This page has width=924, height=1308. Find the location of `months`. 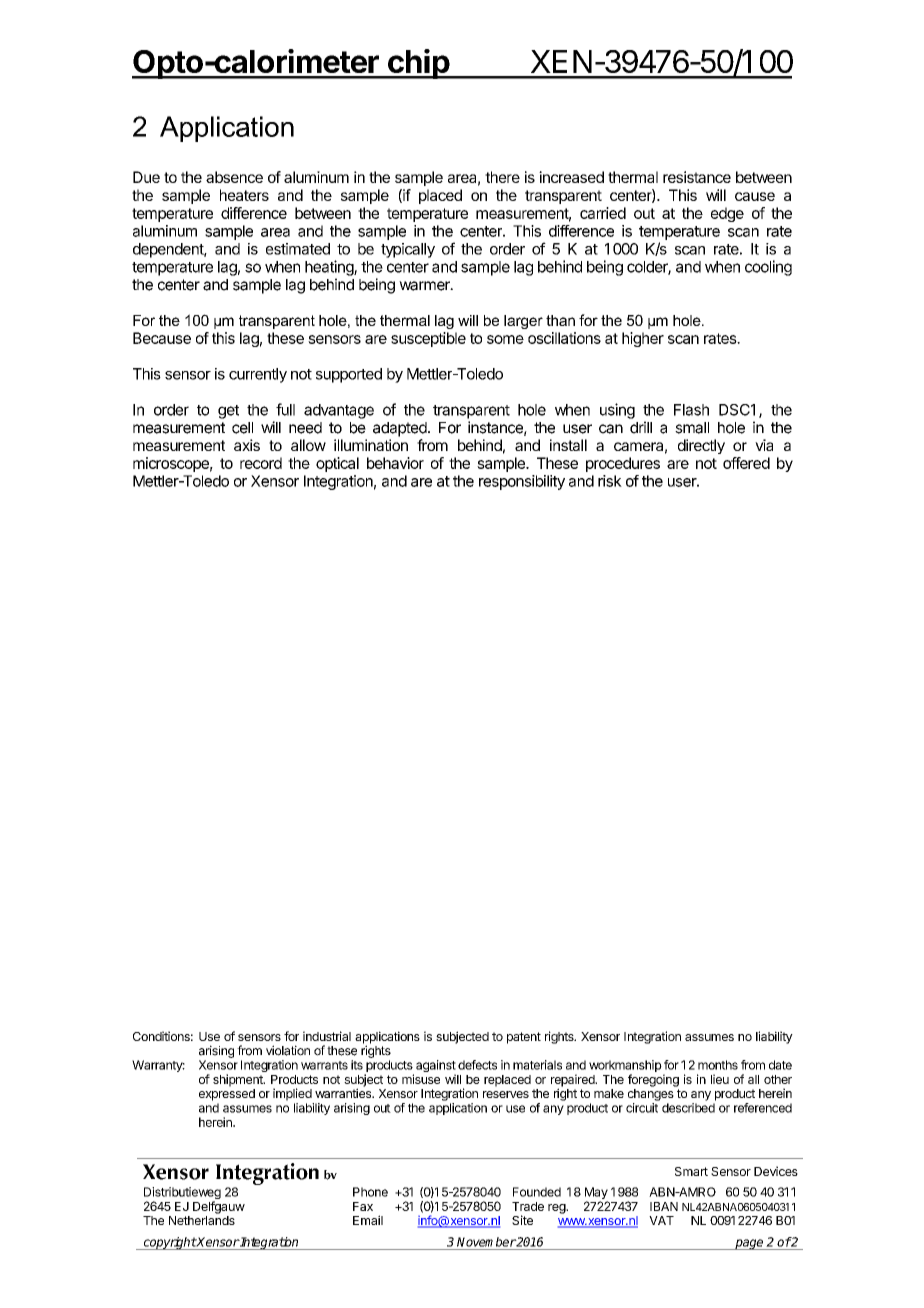

months is located at coordinates (718, 1065).
